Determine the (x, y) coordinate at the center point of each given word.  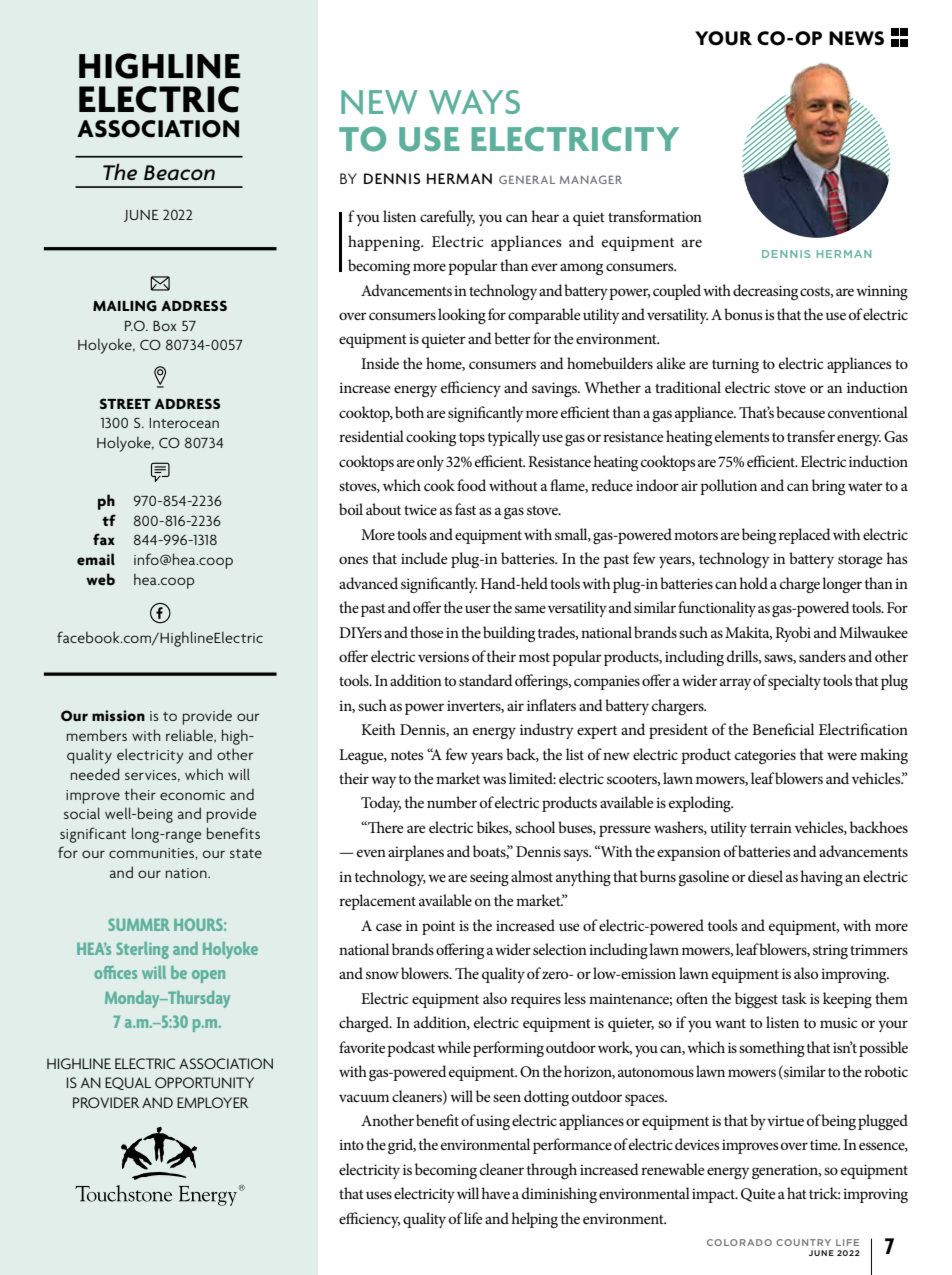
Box (164, 326)
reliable (190, 736)
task (794, 998)
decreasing (765, 292)
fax (104, 539)
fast (465, 509)
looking (462, 316)
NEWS (856, 38)
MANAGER (591, 179)
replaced (805, 536)
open (208, 976)
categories (765, 756)
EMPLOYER (212, 1102)
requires (536, 1000)
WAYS (474, 102)
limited (532, 778)
